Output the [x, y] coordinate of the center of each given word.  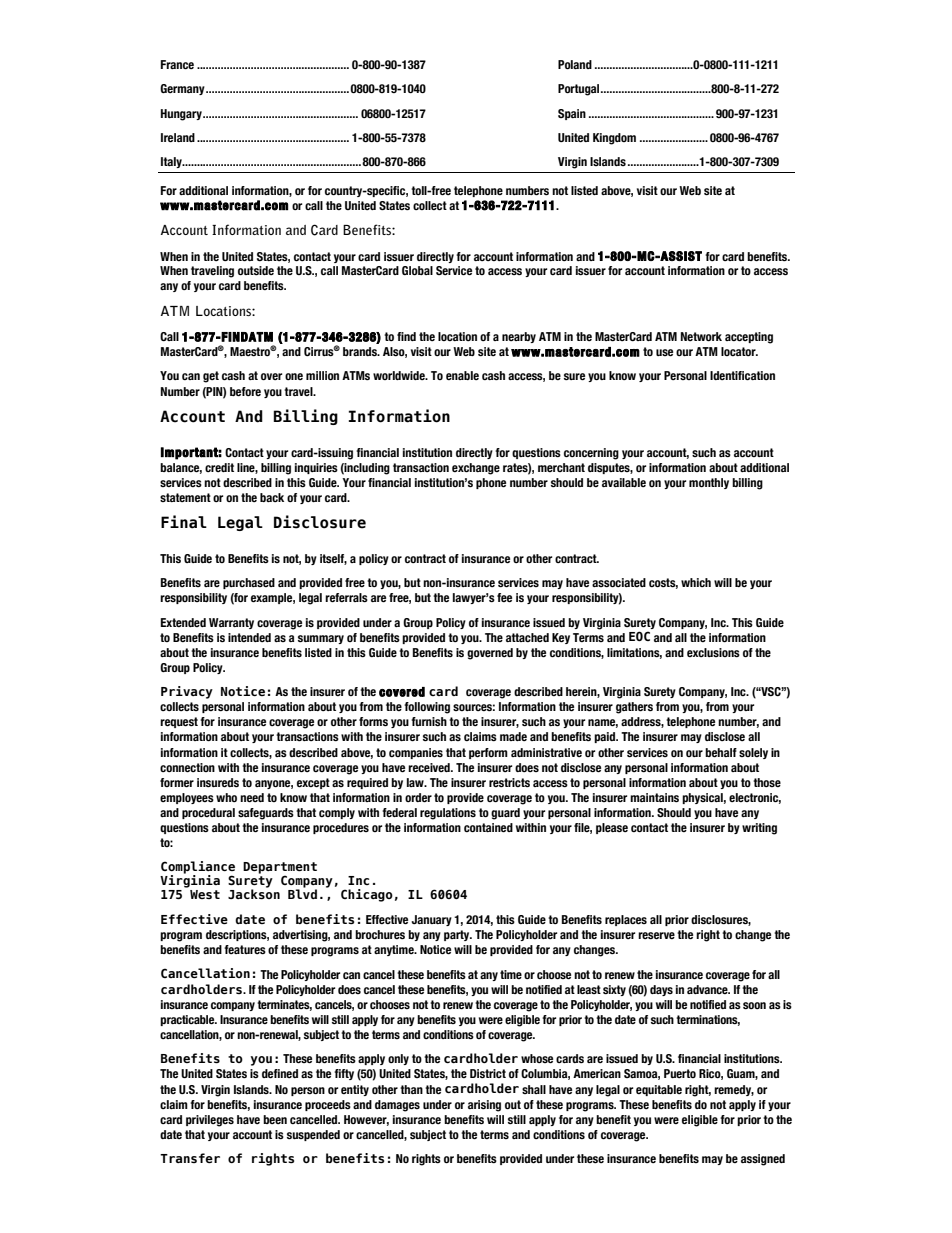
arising [484, 1106]
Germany [183, 89]
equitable [659, 1090]
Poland [575, 64]
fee [504, 597]
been [275, 1119]
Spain [572, 114]
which [696, 582]
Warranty [231, 623]
